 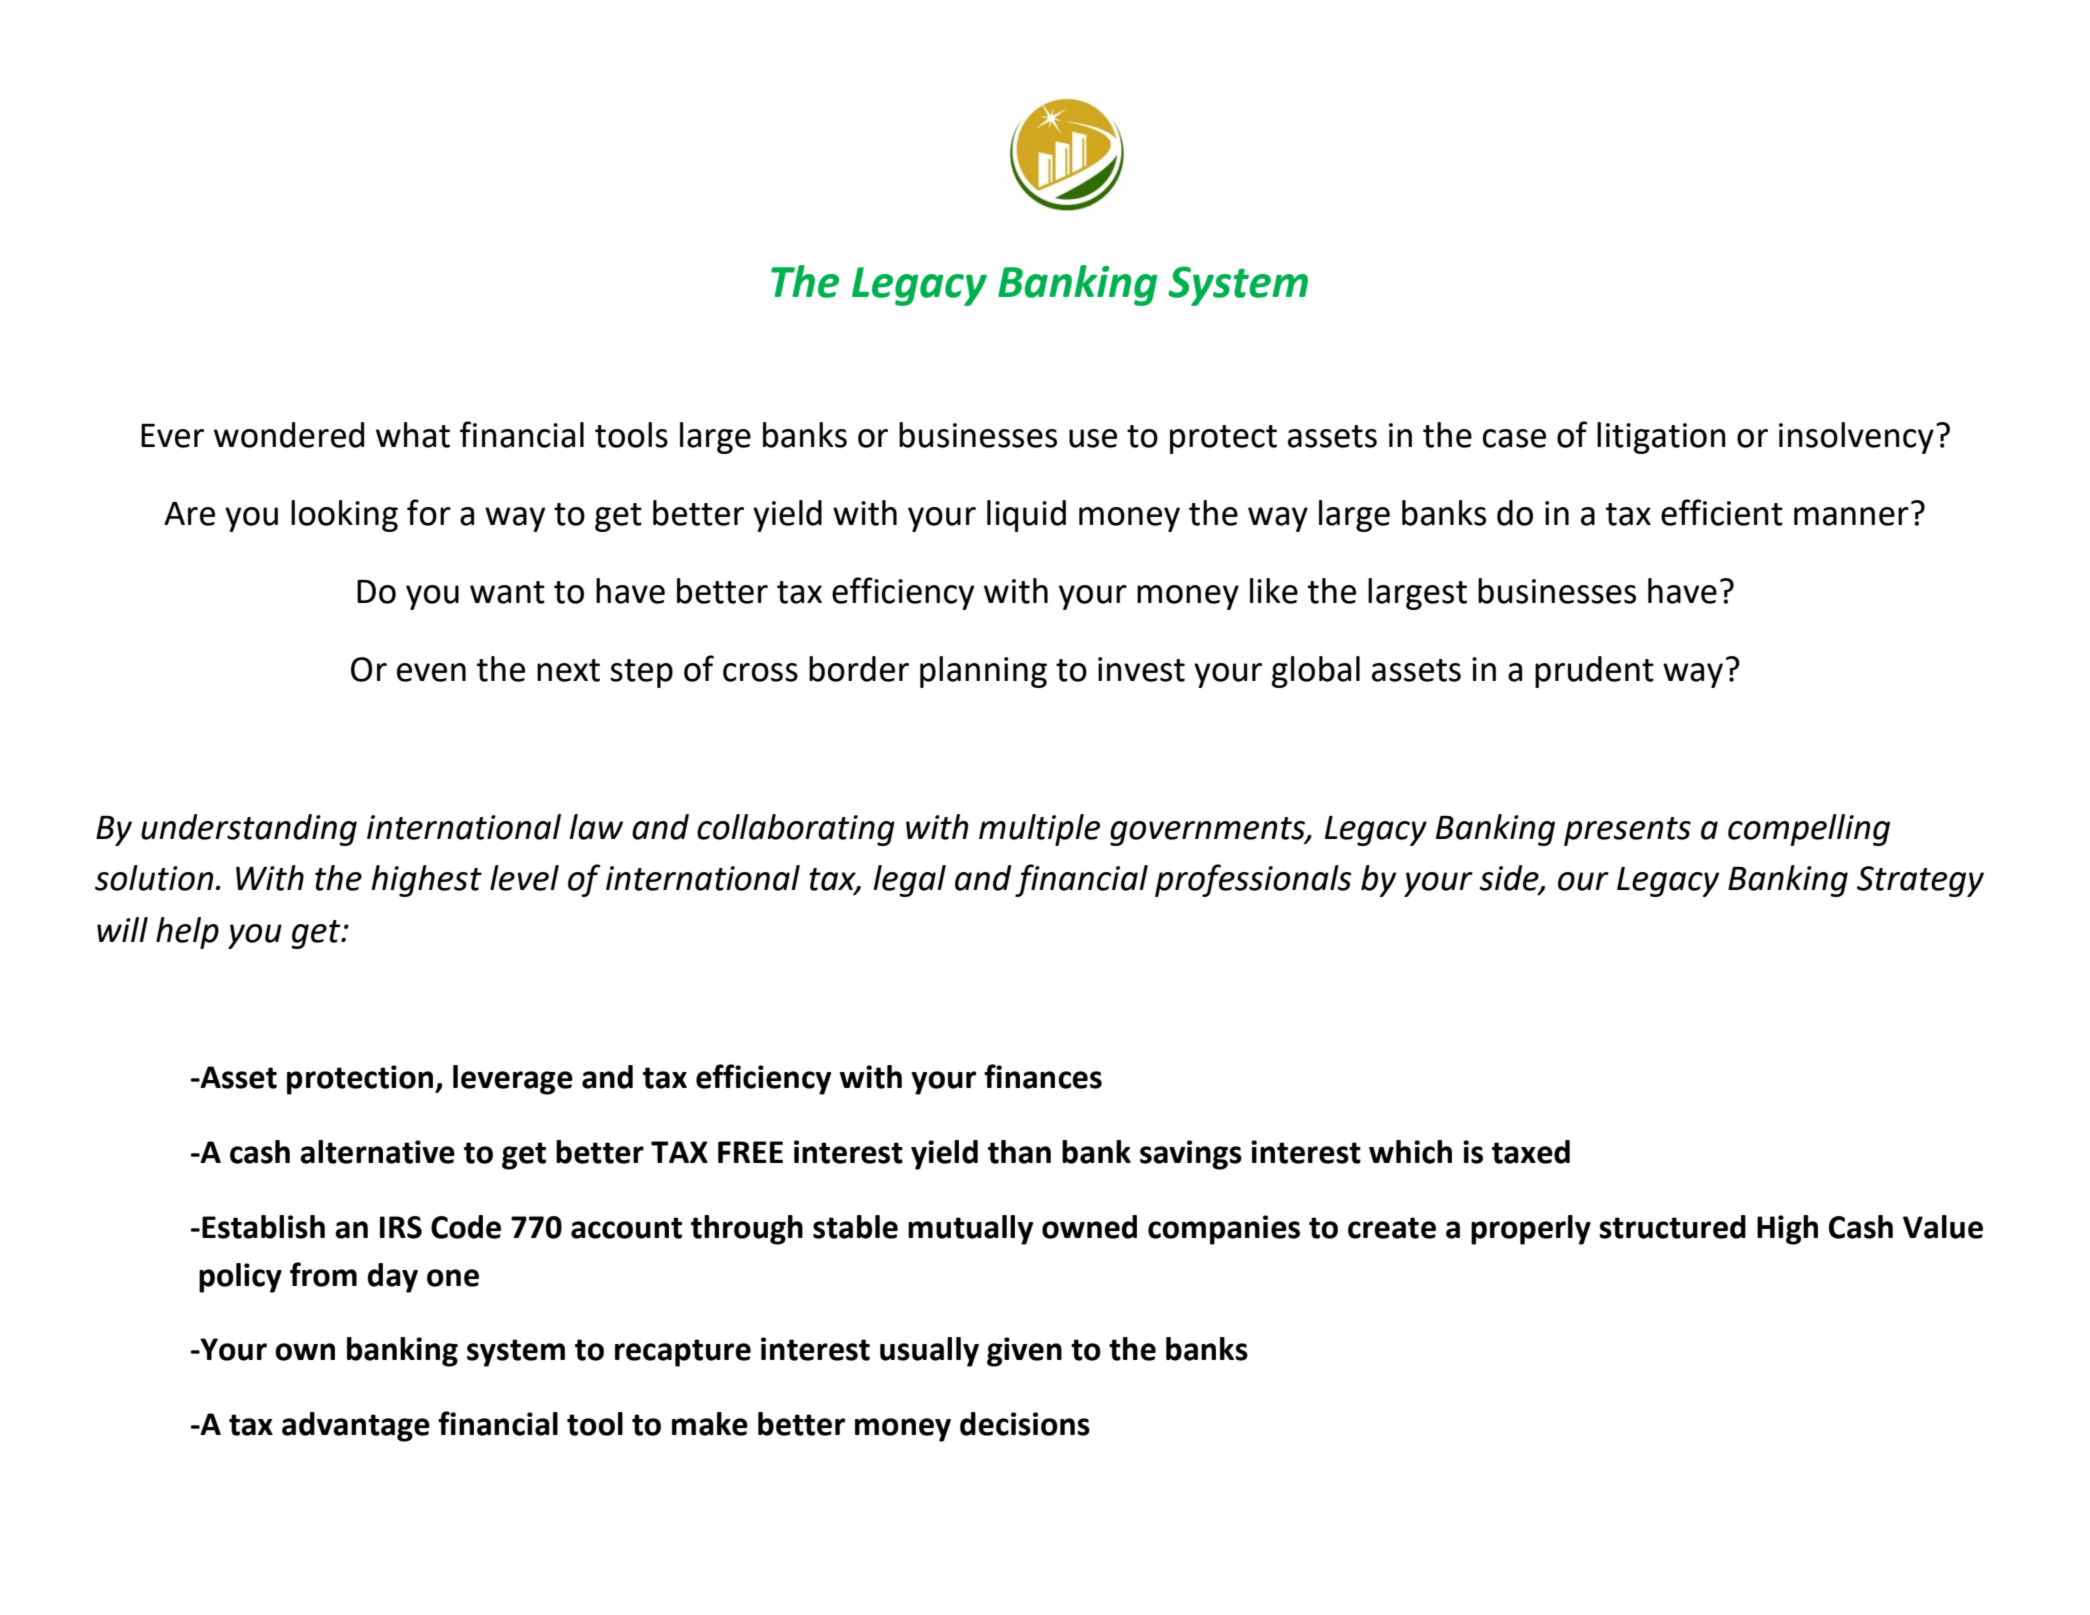 I want to click on IRS, so click(x=401, y=1227).
